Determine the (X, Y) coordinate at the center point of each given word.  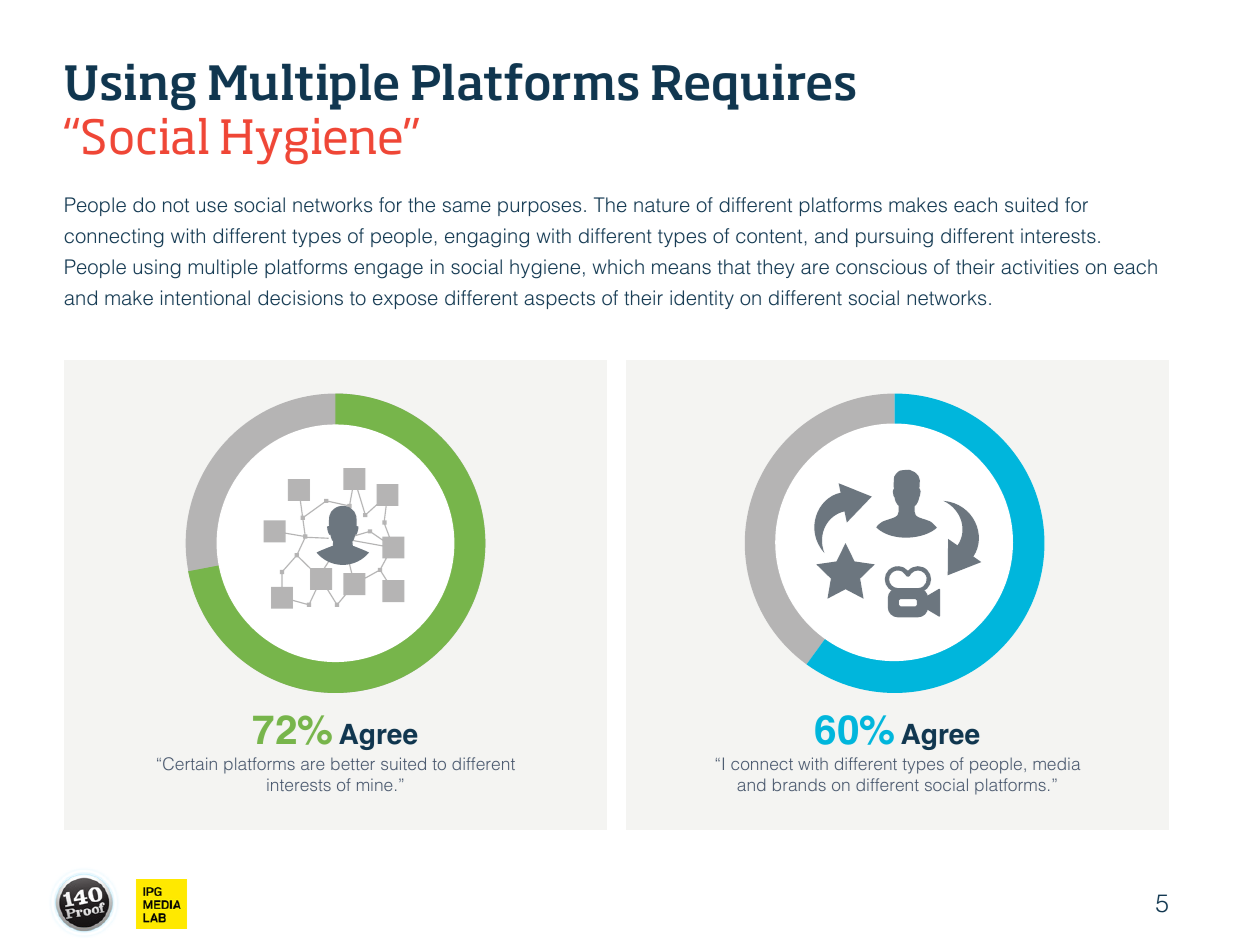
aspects (559, 300)
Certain (190, 763)
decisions (300, 298)
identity (702, 299)
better (353, 764)
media (1056, 763)
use (211, 207)
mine (374, 784)
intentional (205, 298)
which (618, 267)
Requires (753, 86)
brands (799, 784)
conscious (881, 267)
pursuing (894, 238)
